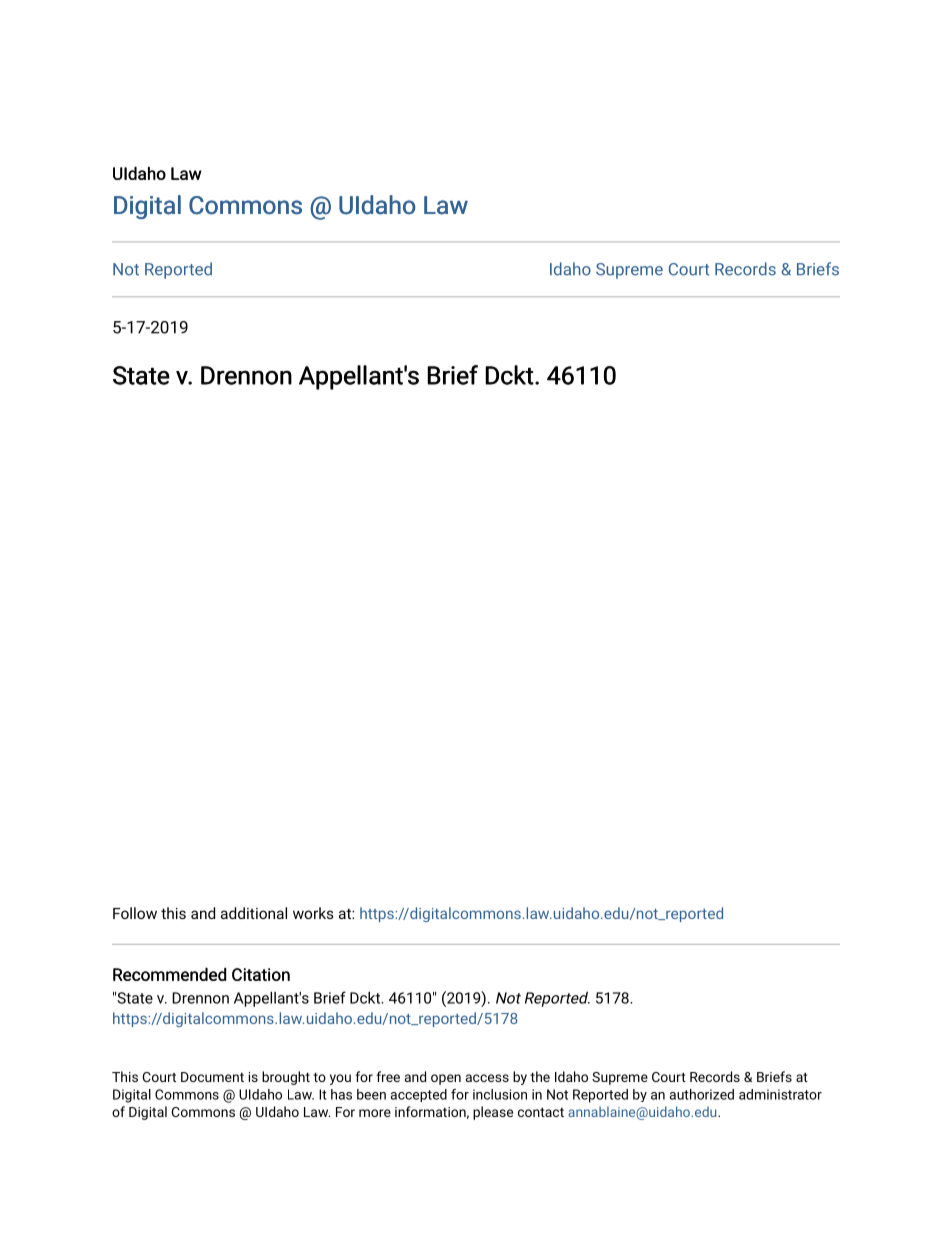 This page has width=952, height=1233. I want to click on free, so click(388, 1076).
